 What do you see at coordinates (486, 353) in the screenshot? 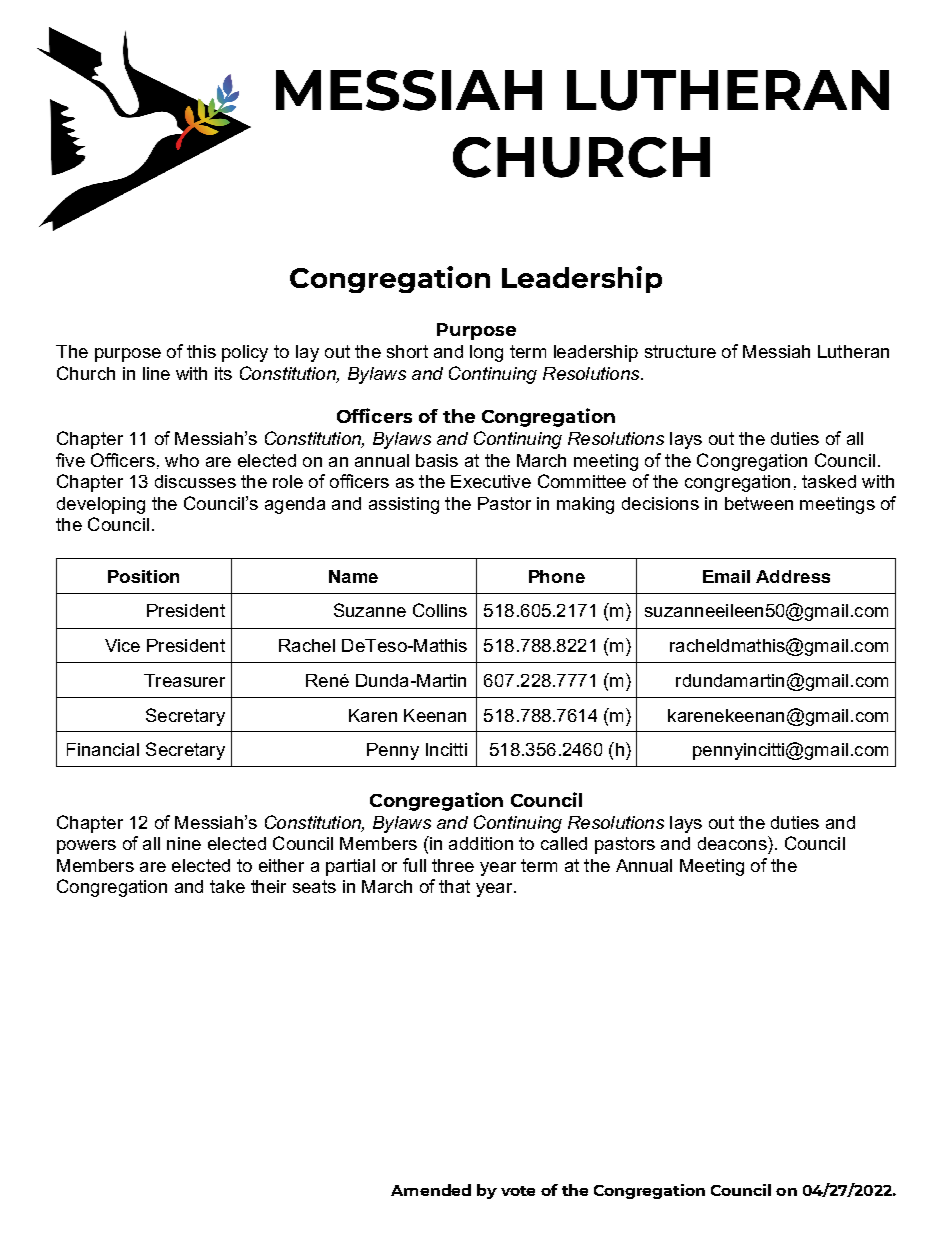
I see `long` at bounding box center [486, 353].
